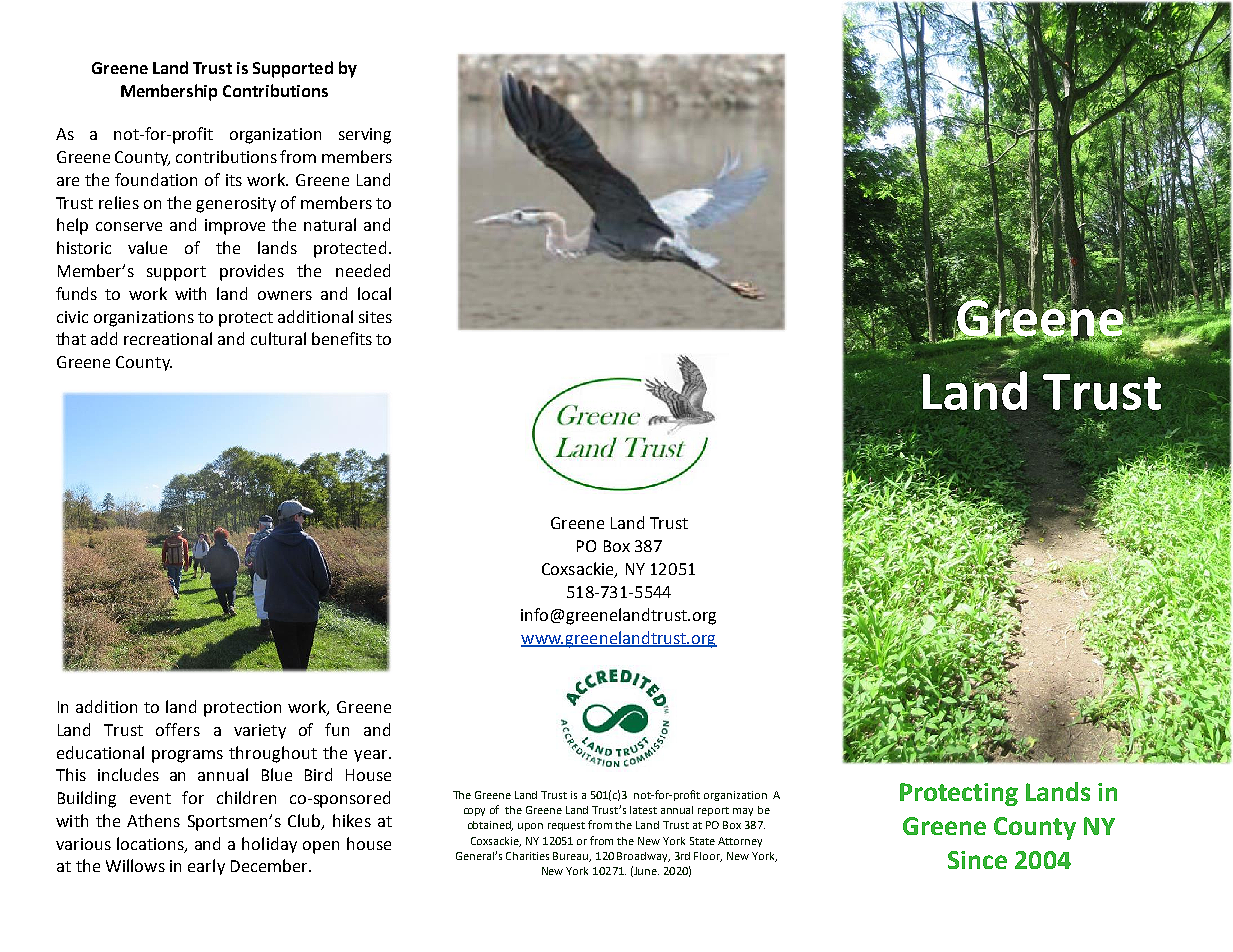 The width and height of the document is (1233, 952). What do you see at coordinates (156, 179) in the document?
I see `foundation` at bounding box center [156, 179].
